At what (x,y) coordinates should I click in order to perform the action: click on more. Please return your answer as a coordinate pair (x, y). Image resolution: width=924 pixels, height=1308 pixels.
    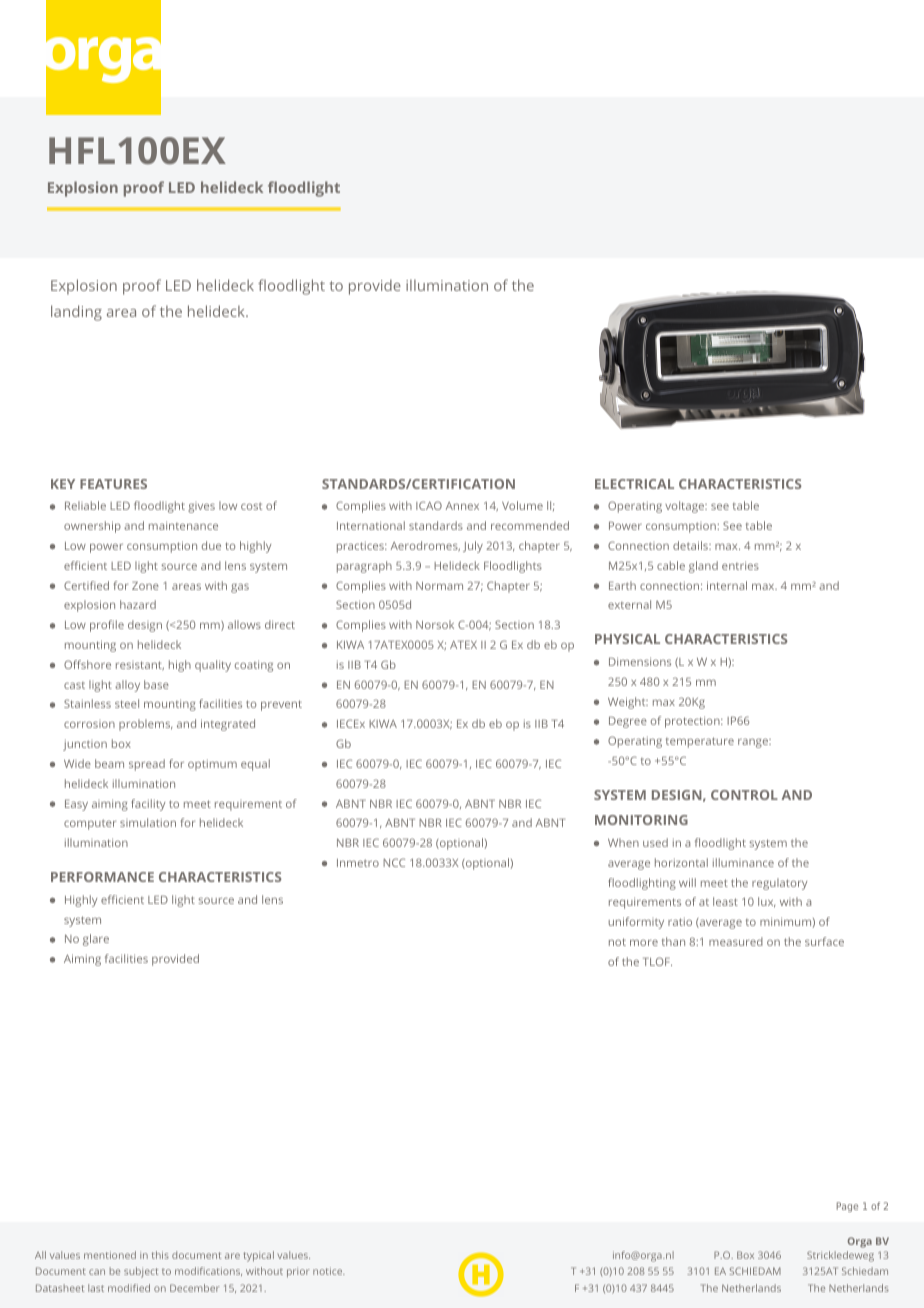
    Looking at the image, I should click on (644, 943).
